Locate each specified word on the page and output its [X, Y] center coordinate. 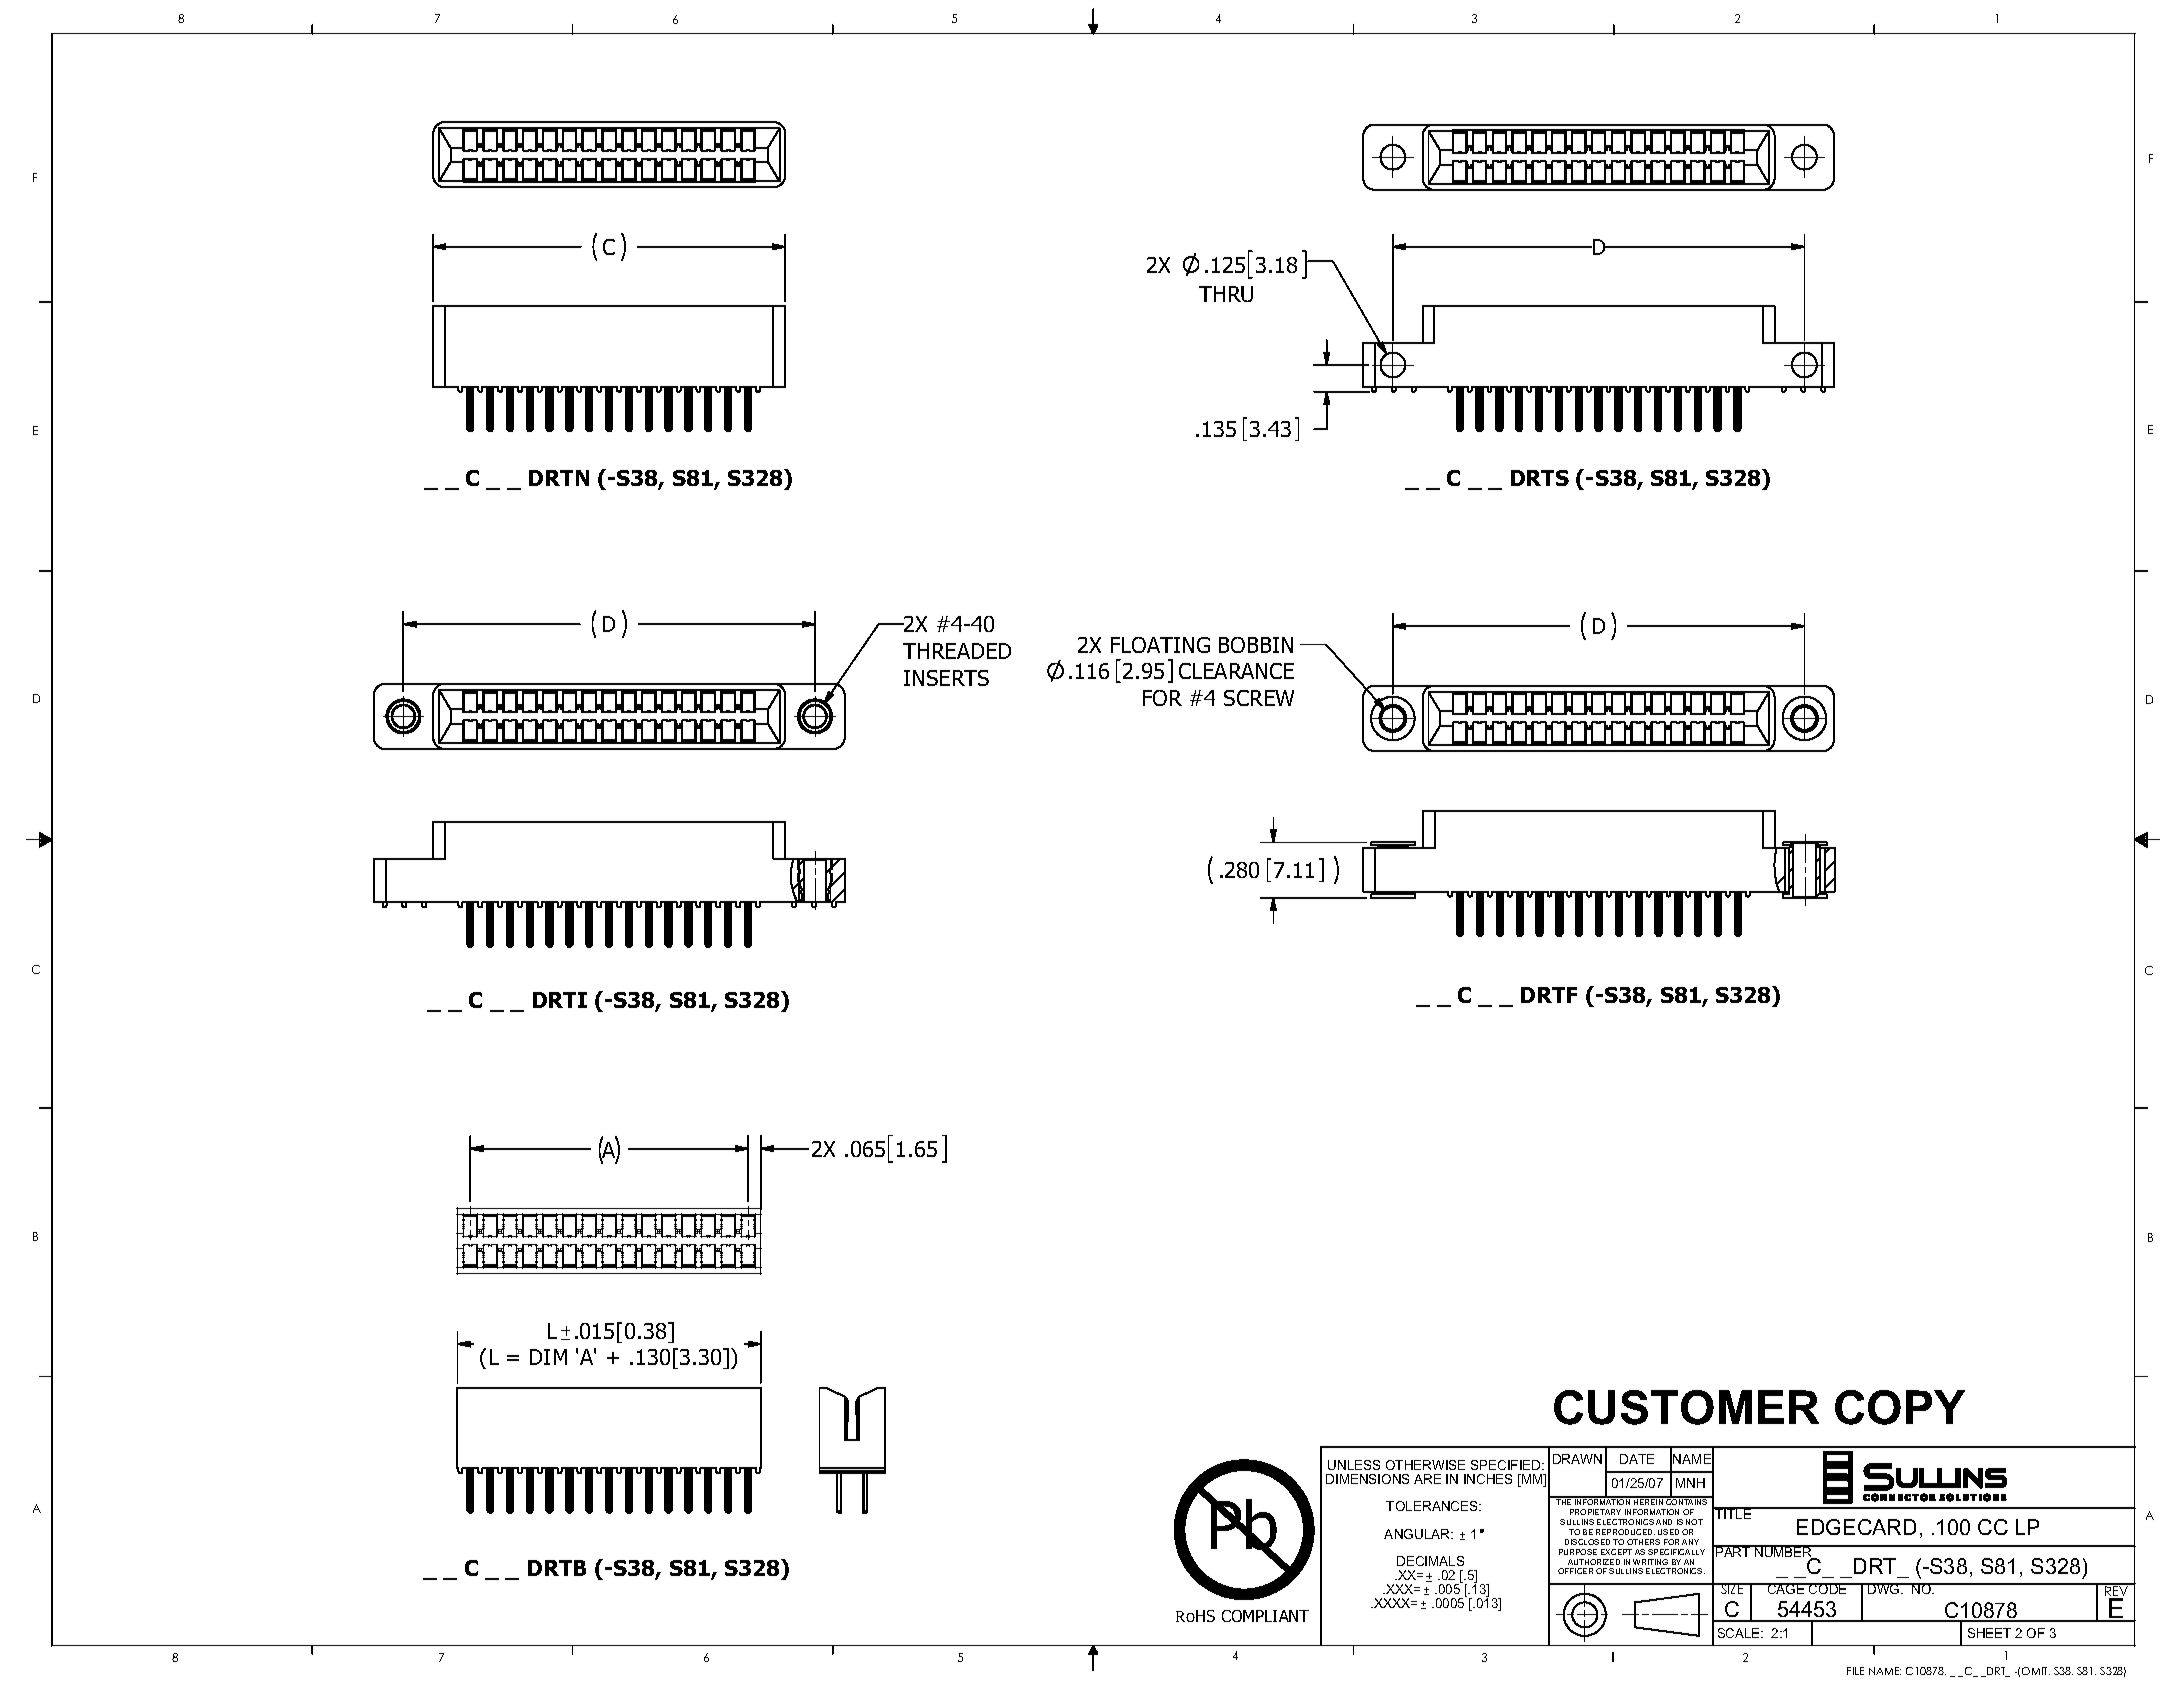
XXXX [1392, 1603]
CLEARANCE [1236, 671]
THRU [1226, 294]
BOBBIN [1256, 645]
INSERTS [946, 678]
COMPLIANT [1265, 1616]
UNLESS [1354, 1465]
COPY [1900, 1407]
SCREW [1259, 698]
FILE [1855, 1671]
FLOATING [1160, 645]
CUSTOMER [1686, 1407]
